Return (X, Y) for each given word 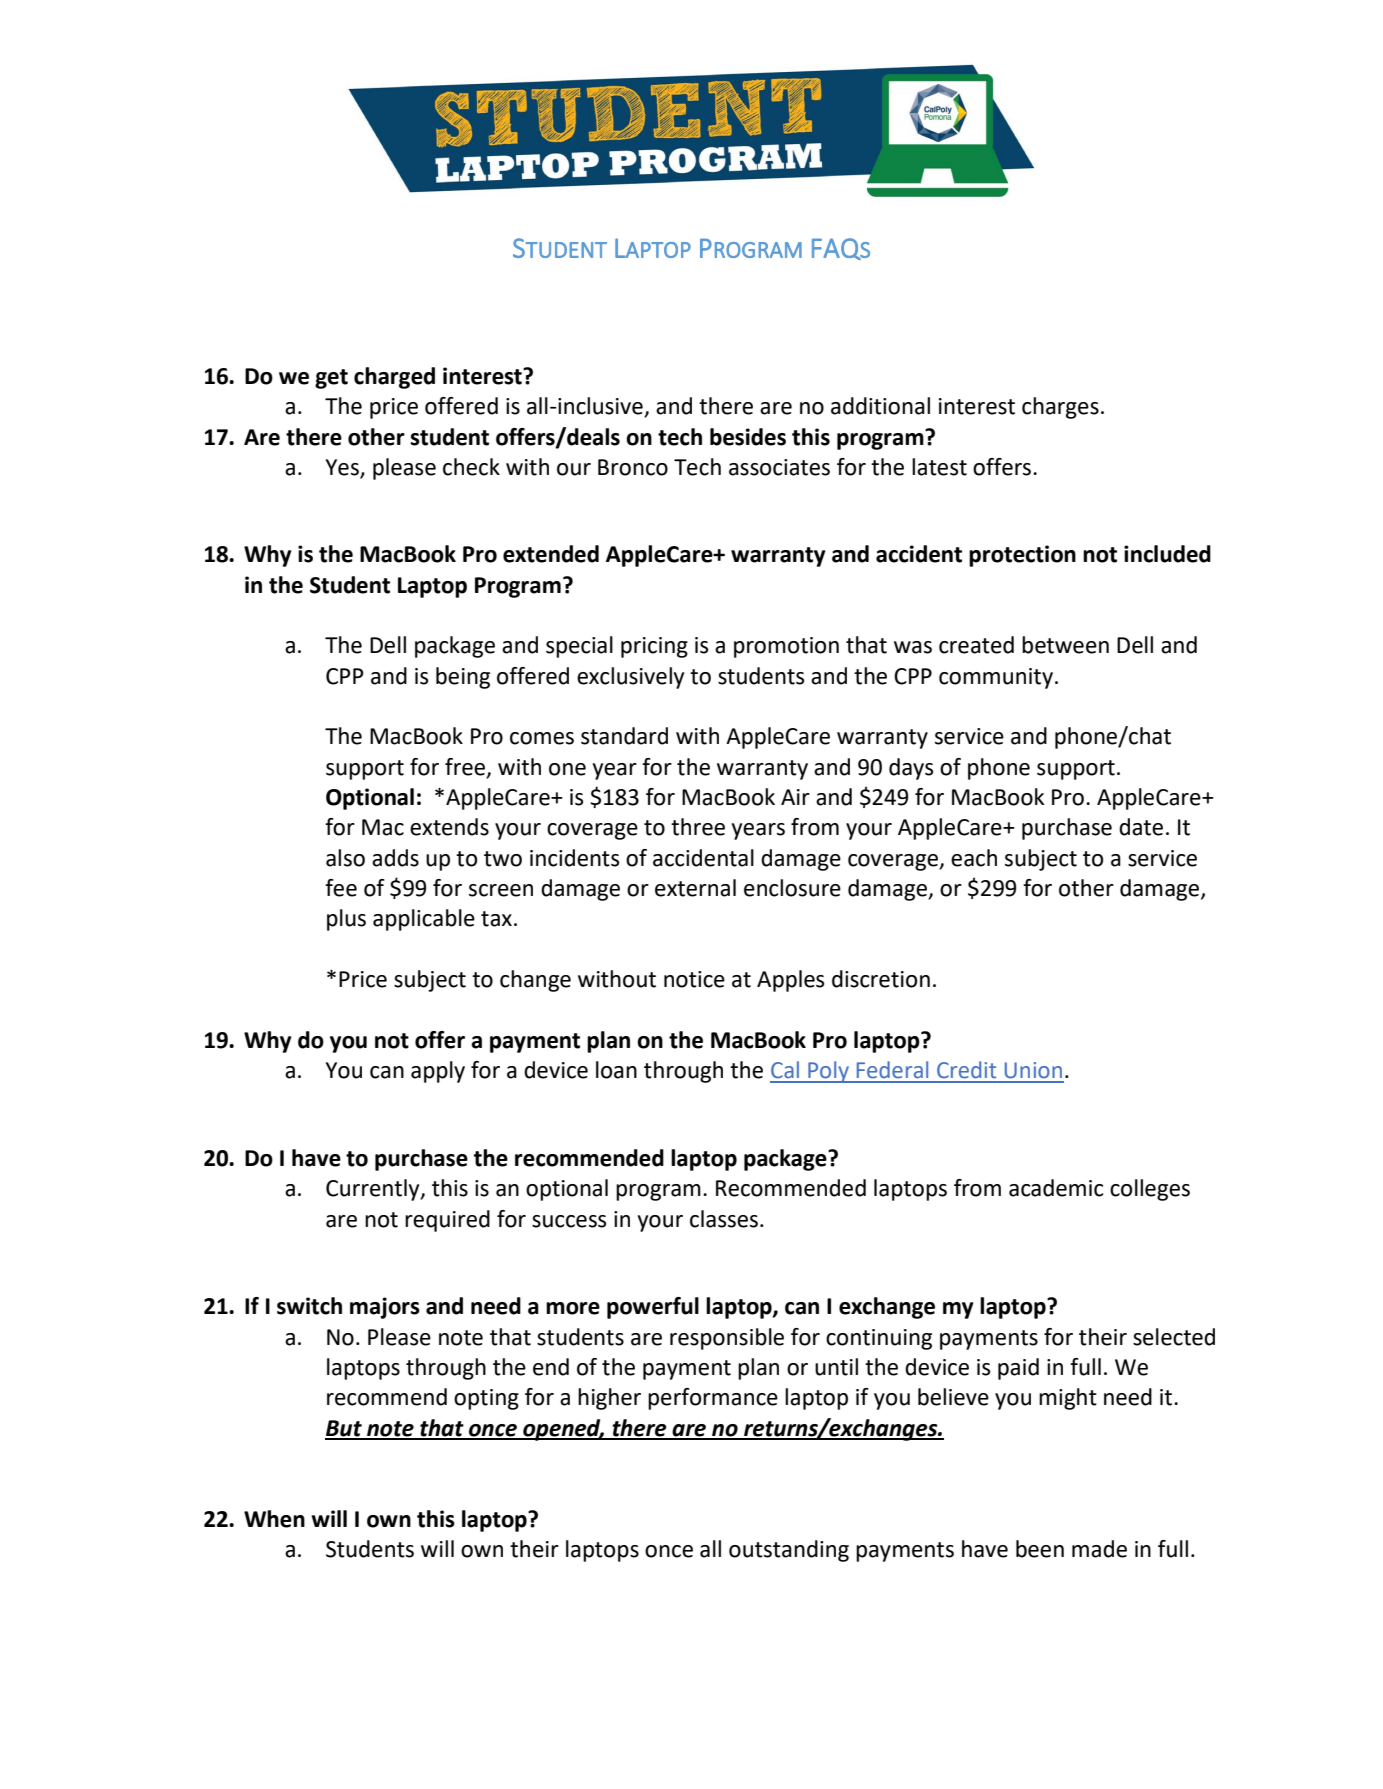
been (1040, 1549)
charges (1060, 408)
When (274, 1519)
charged (394, 378)
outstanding (789, 1551)
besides (748, 437)
